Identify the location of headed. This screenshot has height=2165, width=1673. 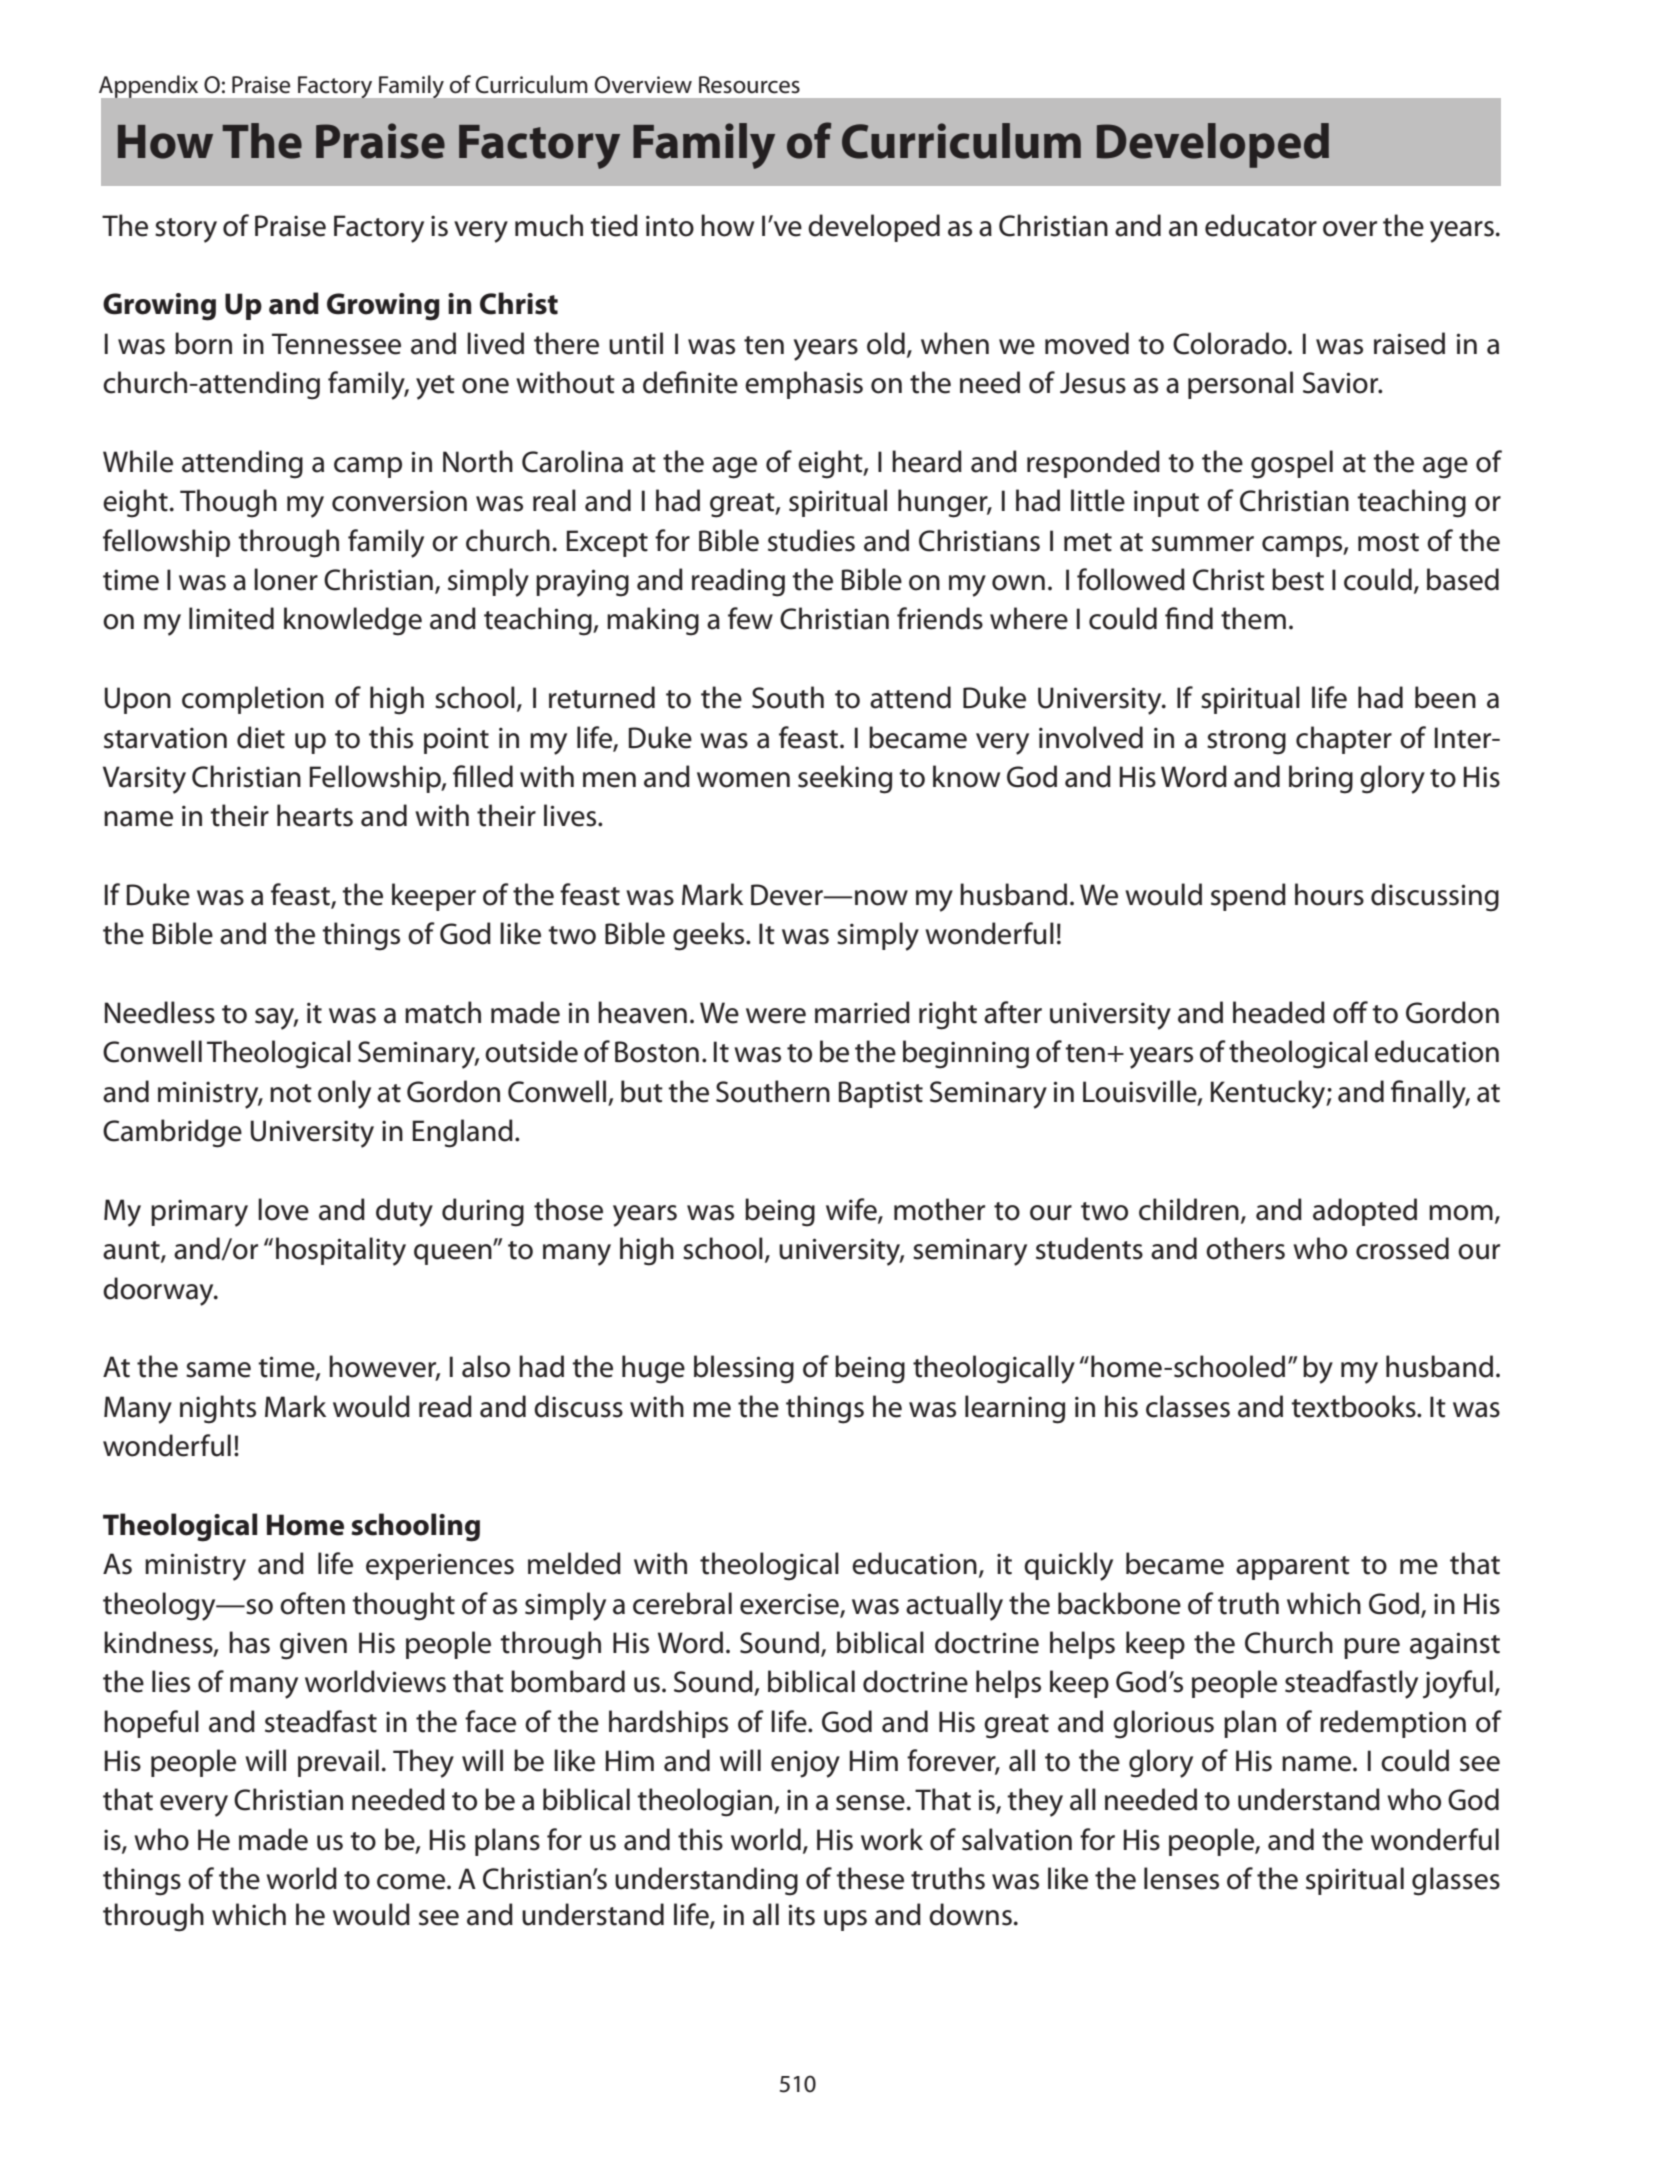
(1279, 1012).
